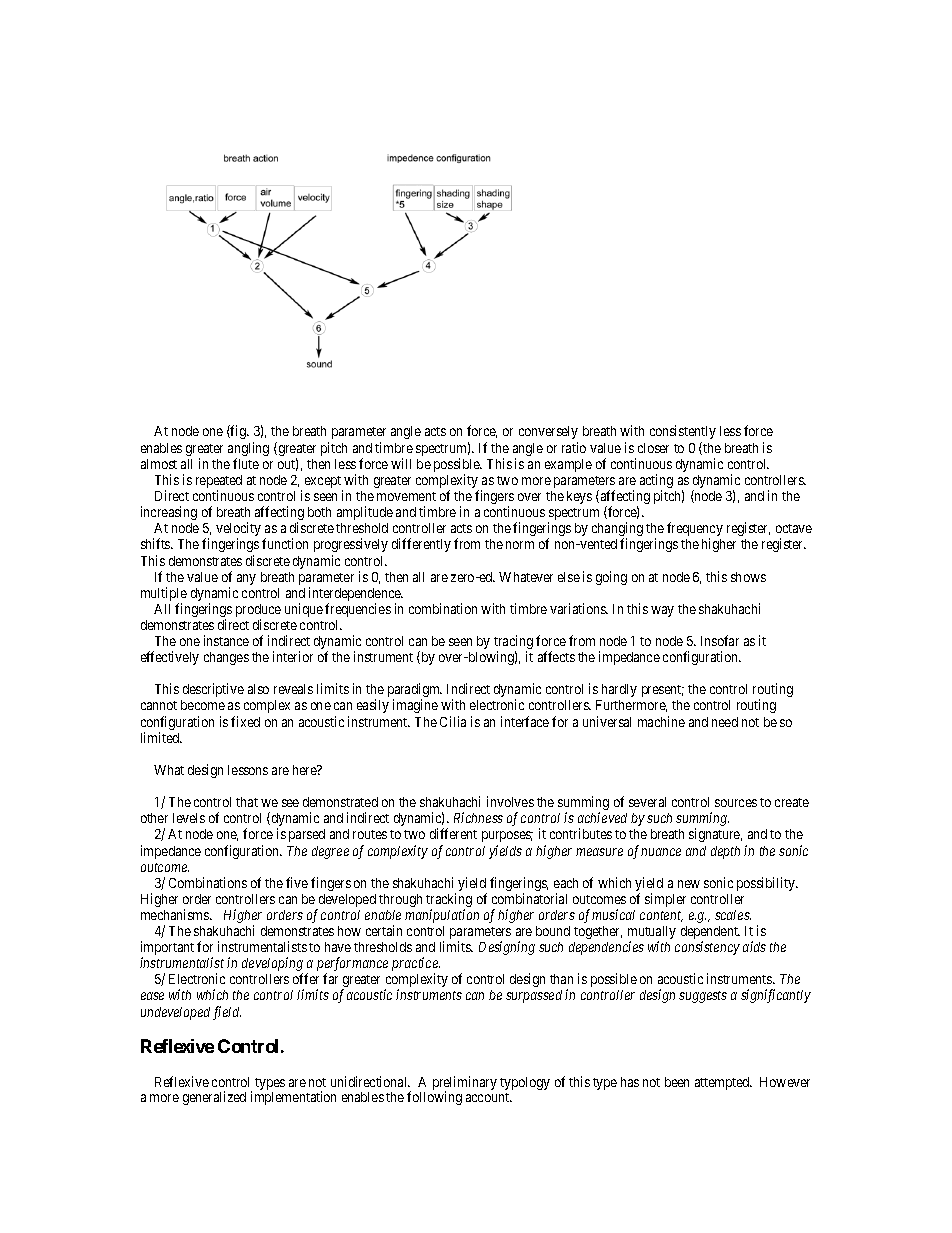 This screenshot has width=952, height=1233. What do you see at coordinates (683, 432) in the screenshot?
I see `consistently` at bounding box center [683, 432].
